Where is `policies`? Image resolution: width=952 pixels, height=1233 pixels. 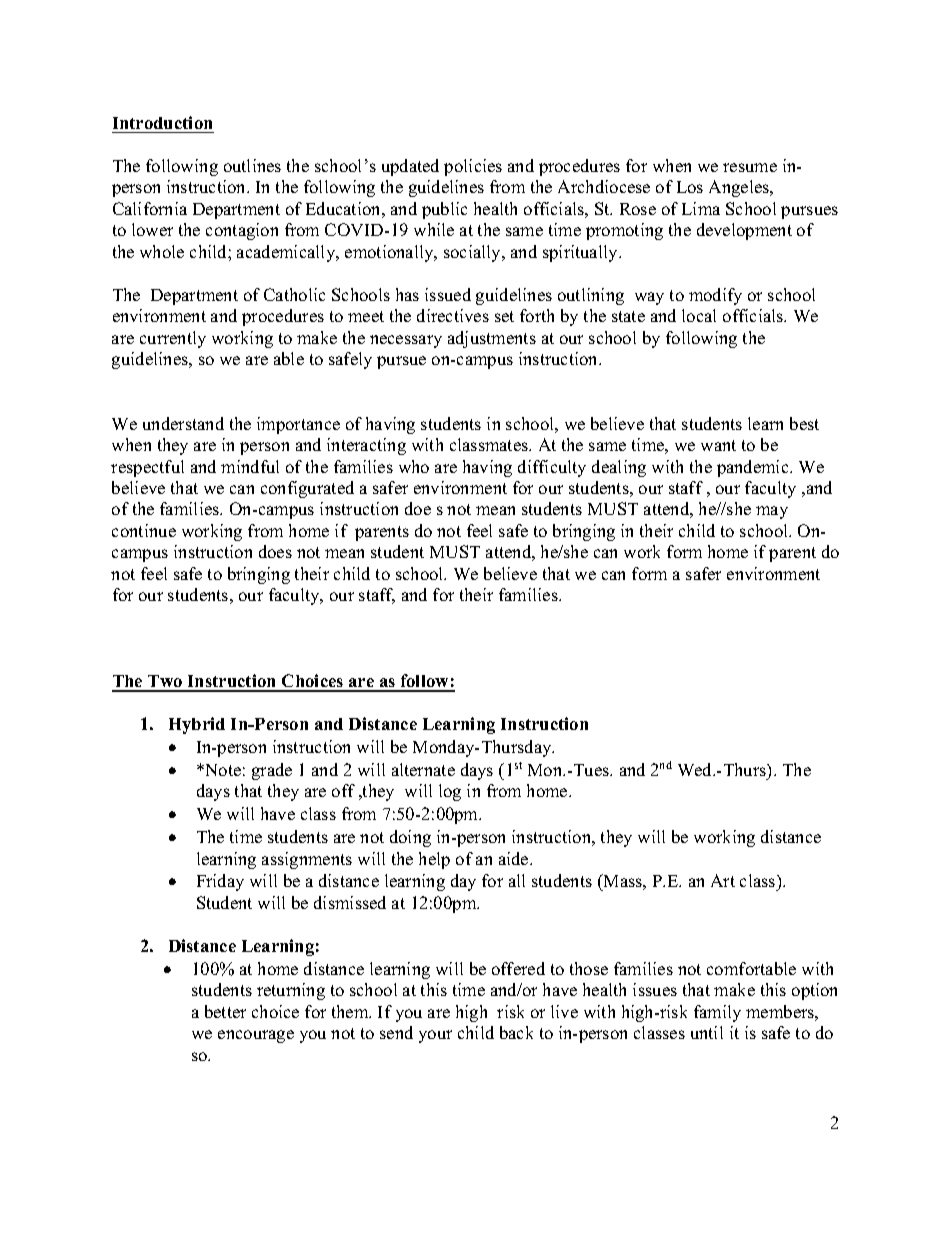 policies is located at coordinates (473, 167).
